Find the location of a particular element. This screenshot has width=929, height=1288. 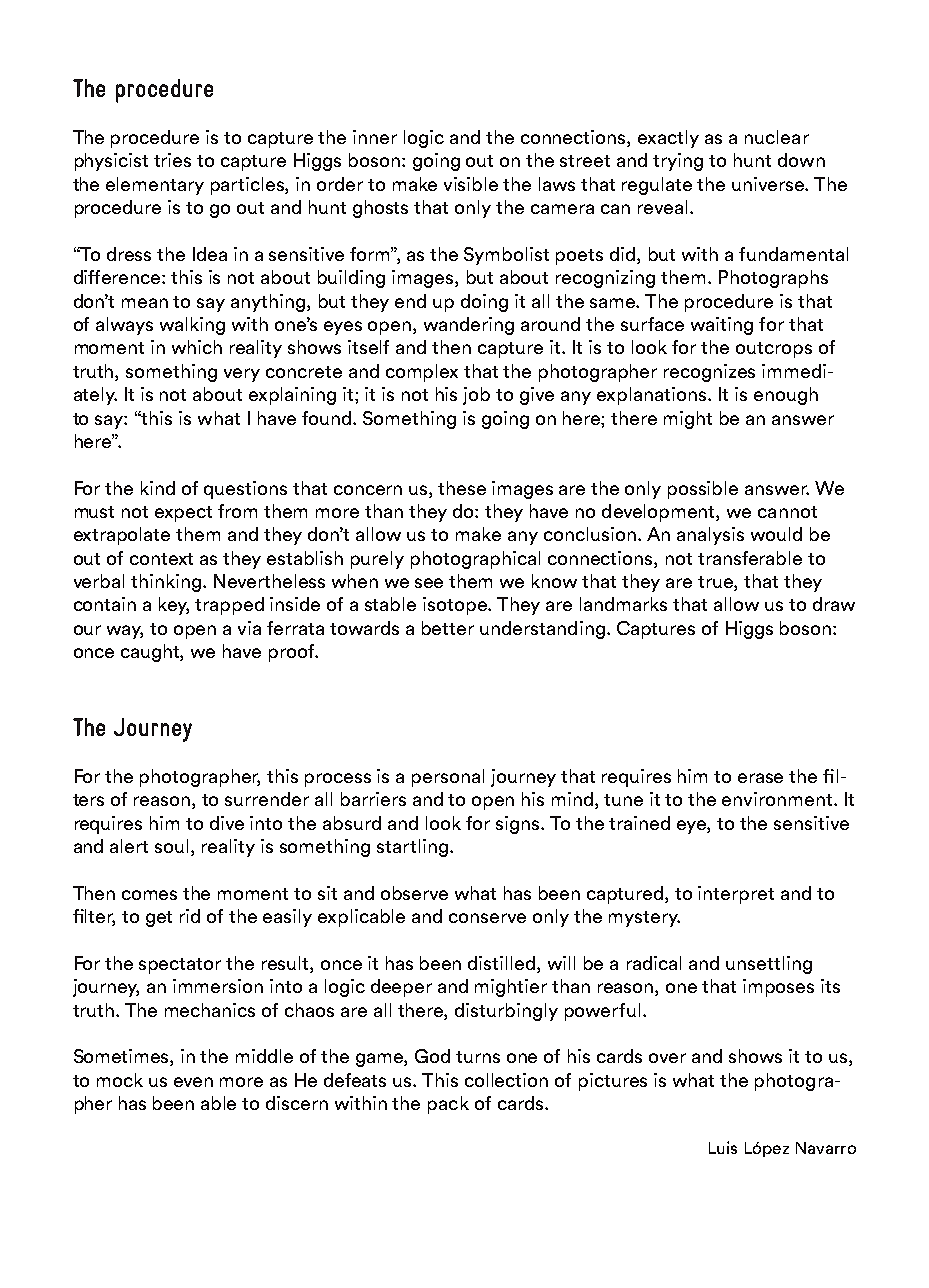

which is located at coordinates (197, 347).
